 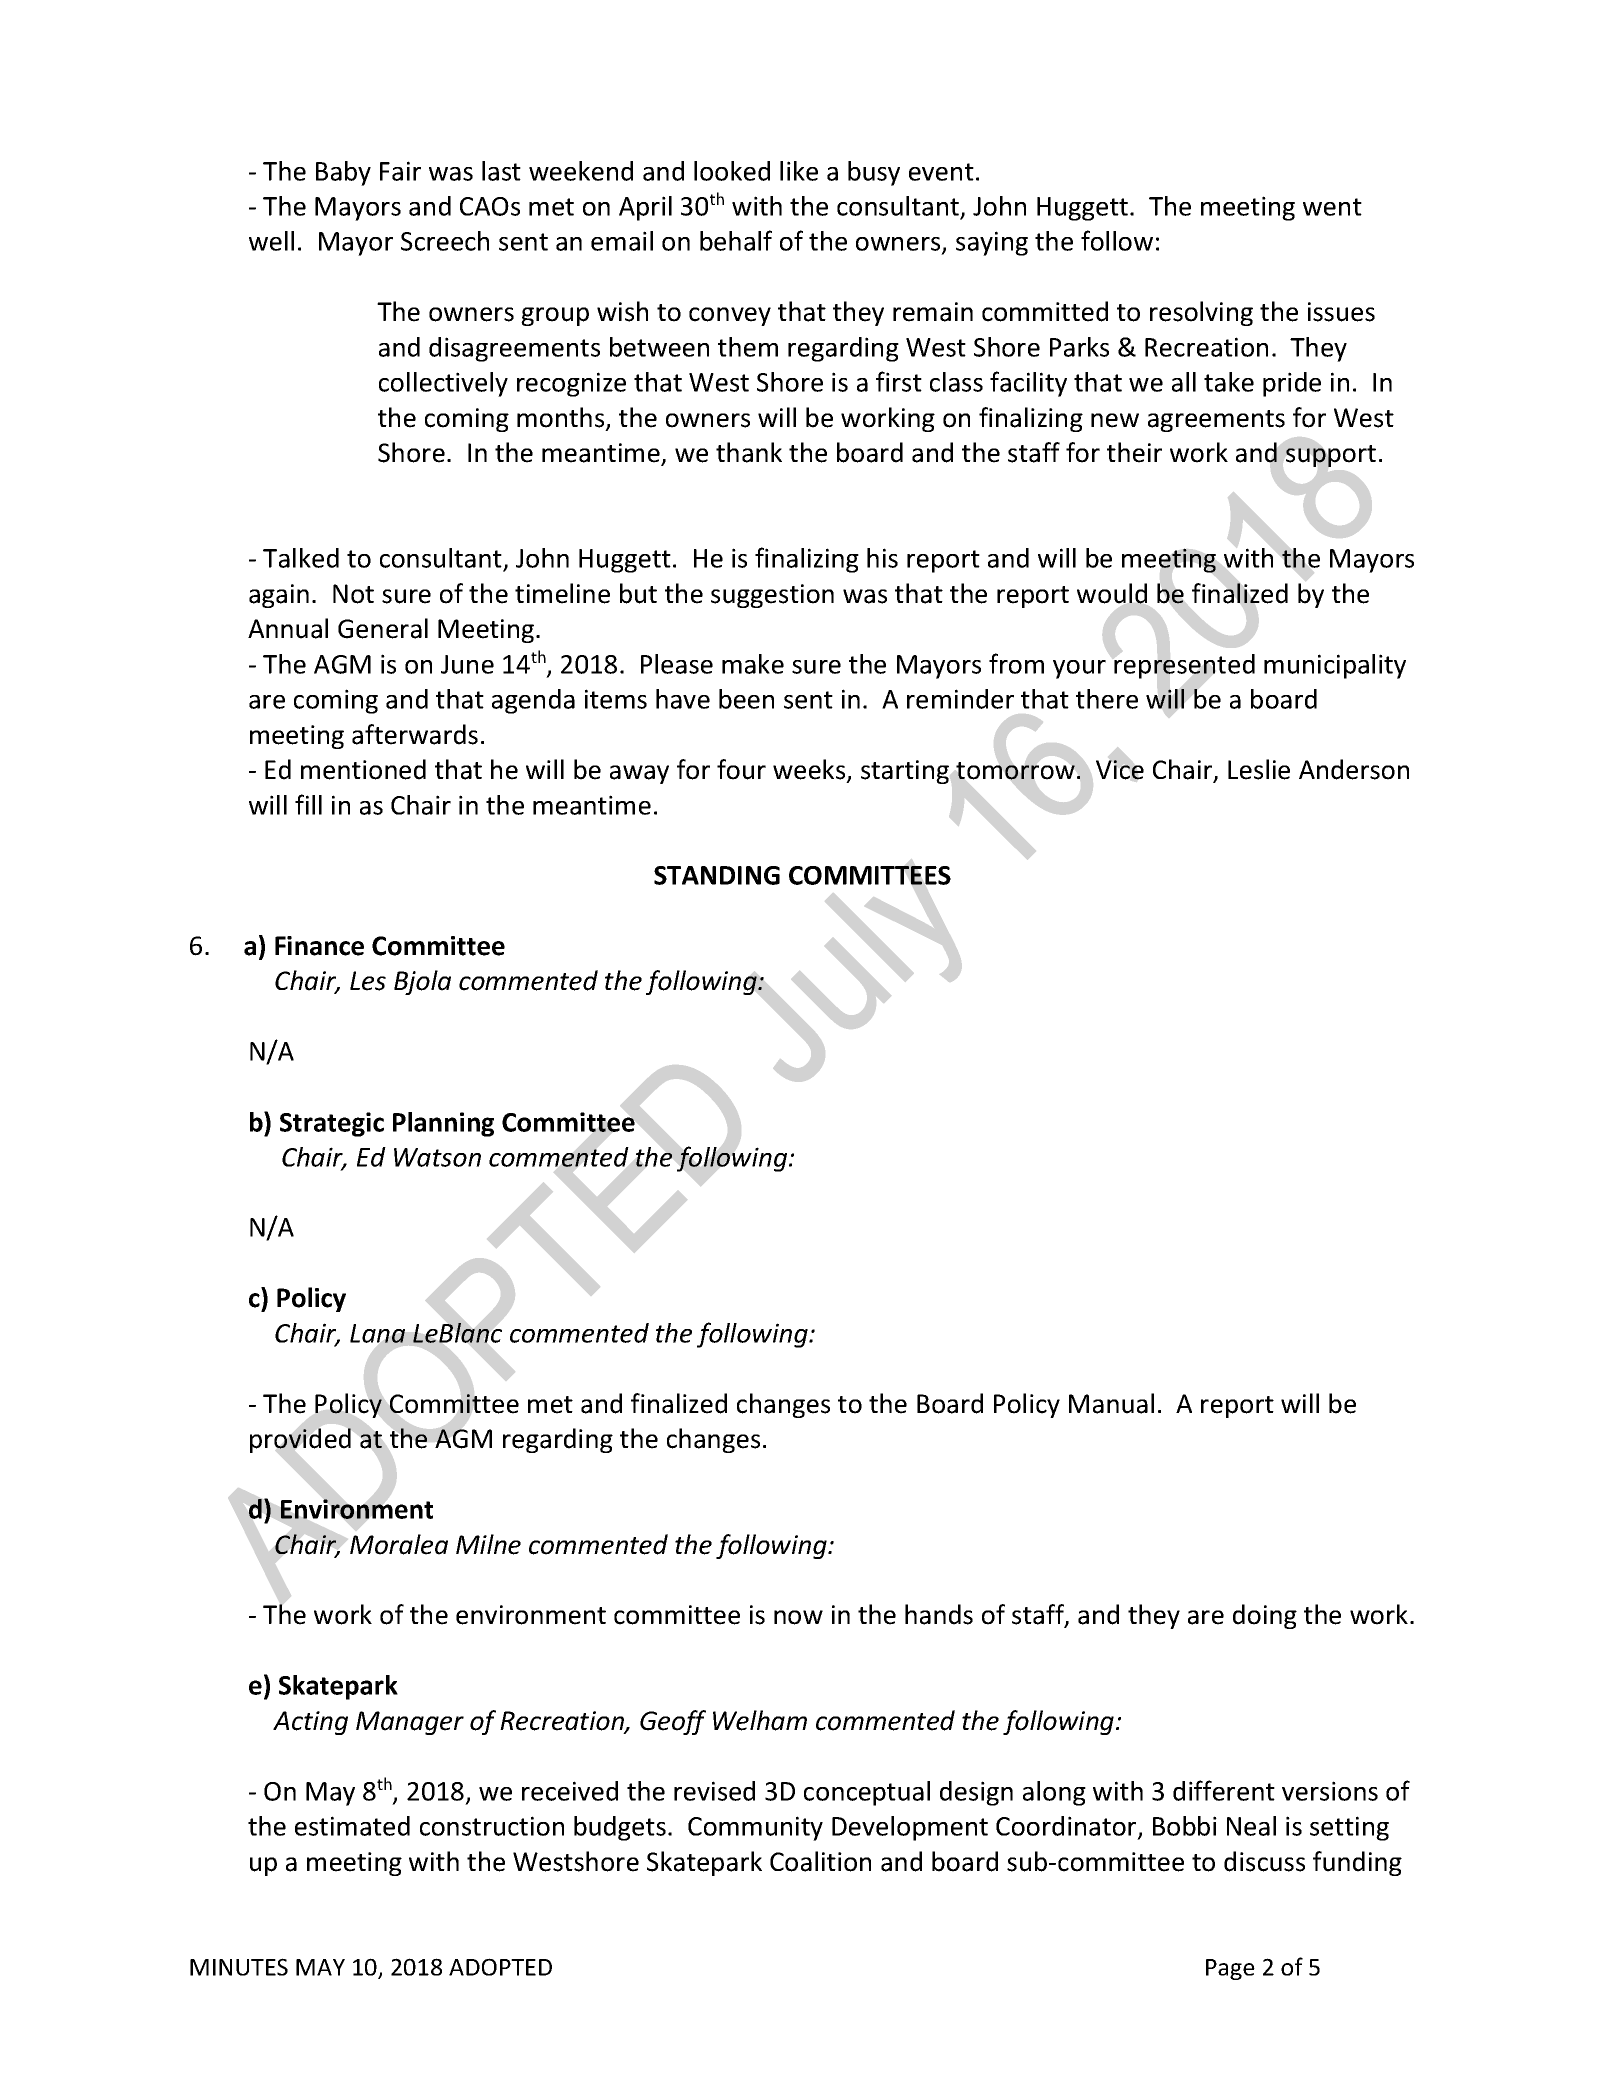 What do you see at coordinates (717, 875) in the screenshot?
I see `STANDING` at bounding box center [717, 875].
